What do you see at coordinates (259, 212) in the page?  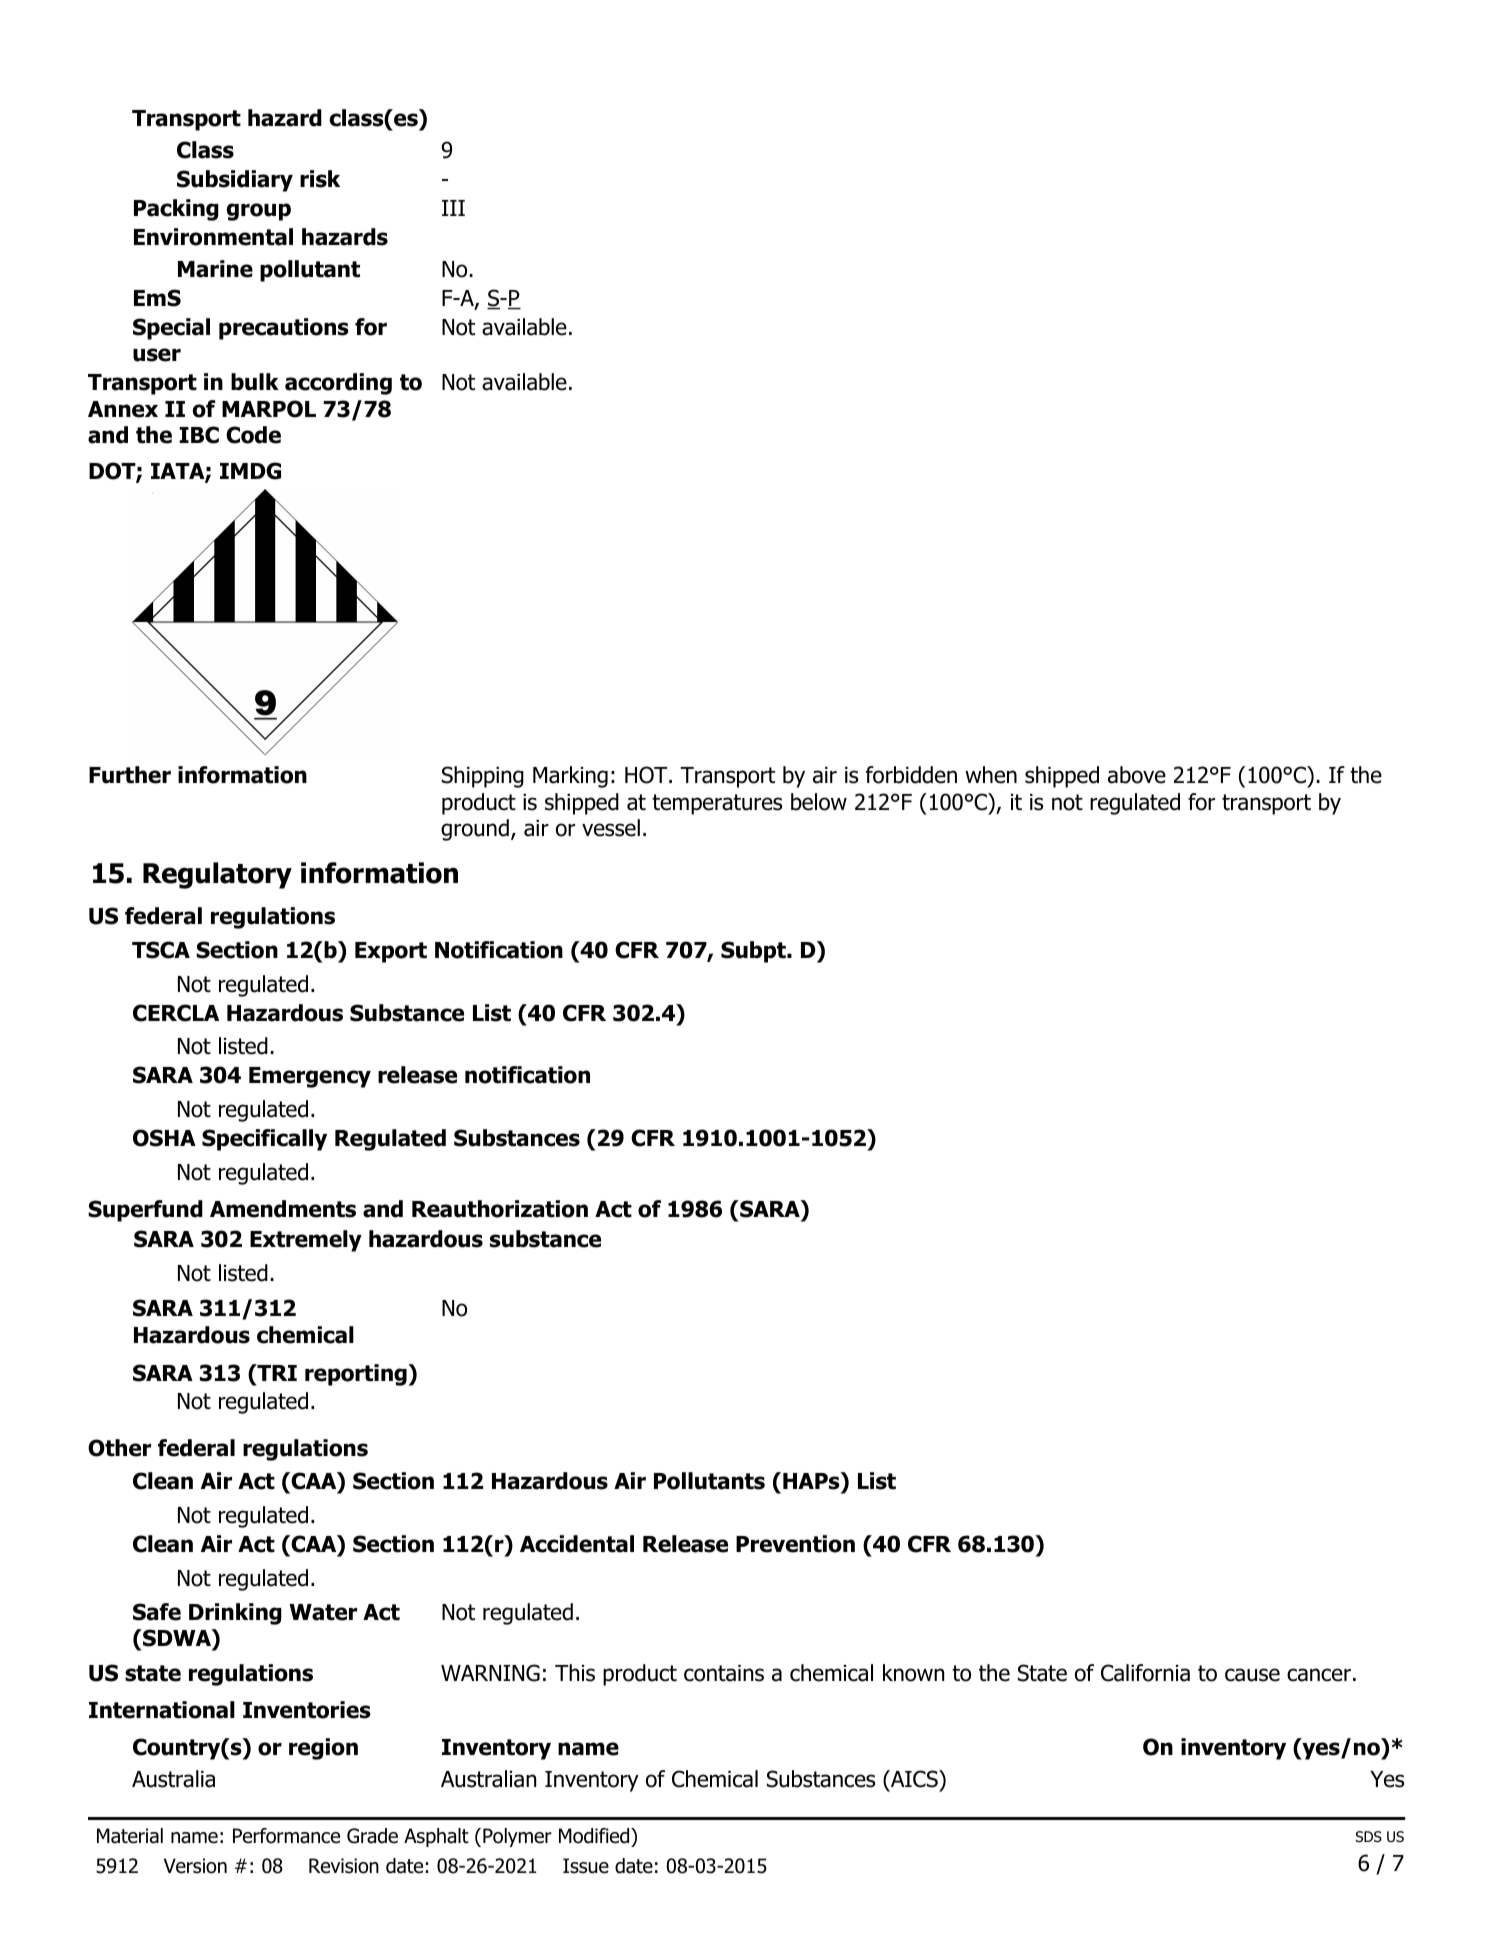 I see `group` at bounding box center [259, 212].
